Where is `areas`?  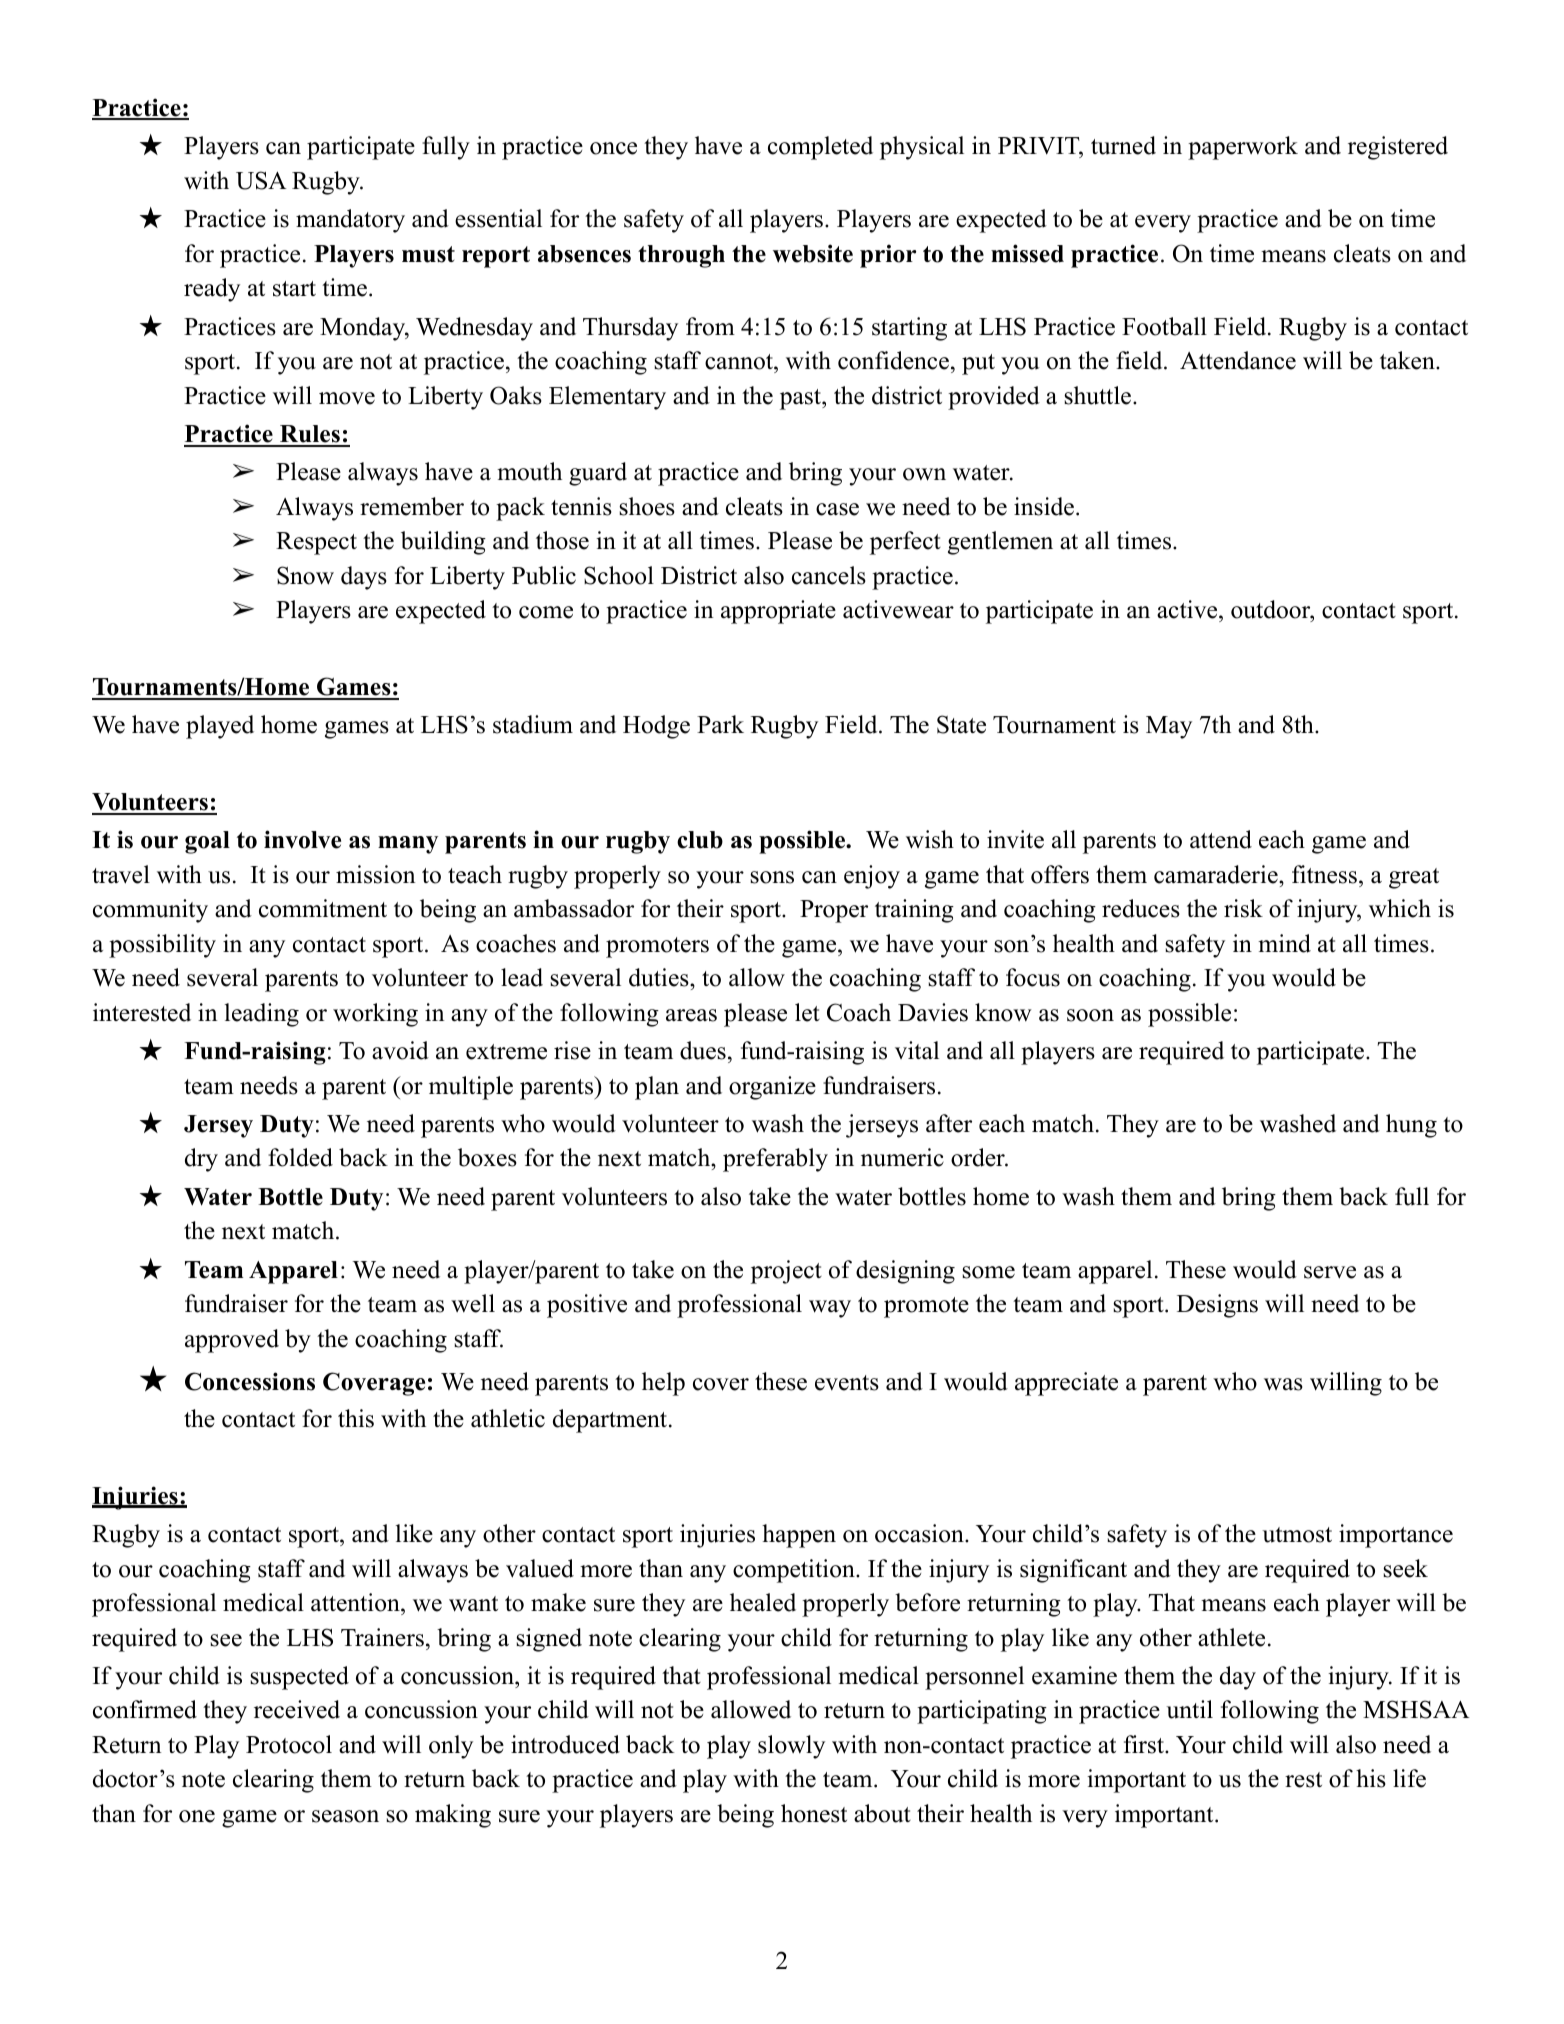 areas is located at coordinates (691, 1015).
